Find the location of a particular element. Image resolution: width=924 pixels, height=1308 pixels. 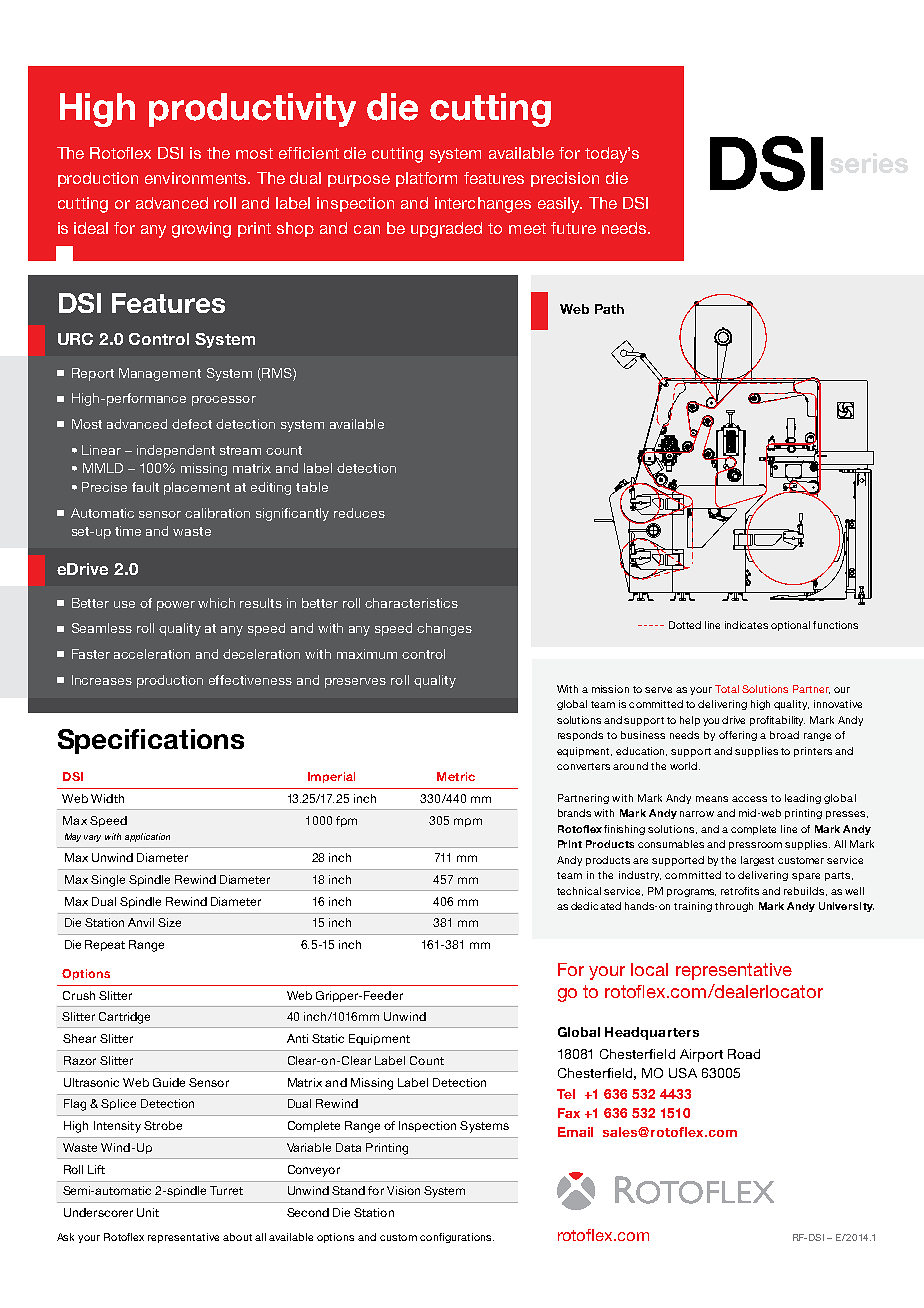

indicates is located at coordinates (746, 625).
